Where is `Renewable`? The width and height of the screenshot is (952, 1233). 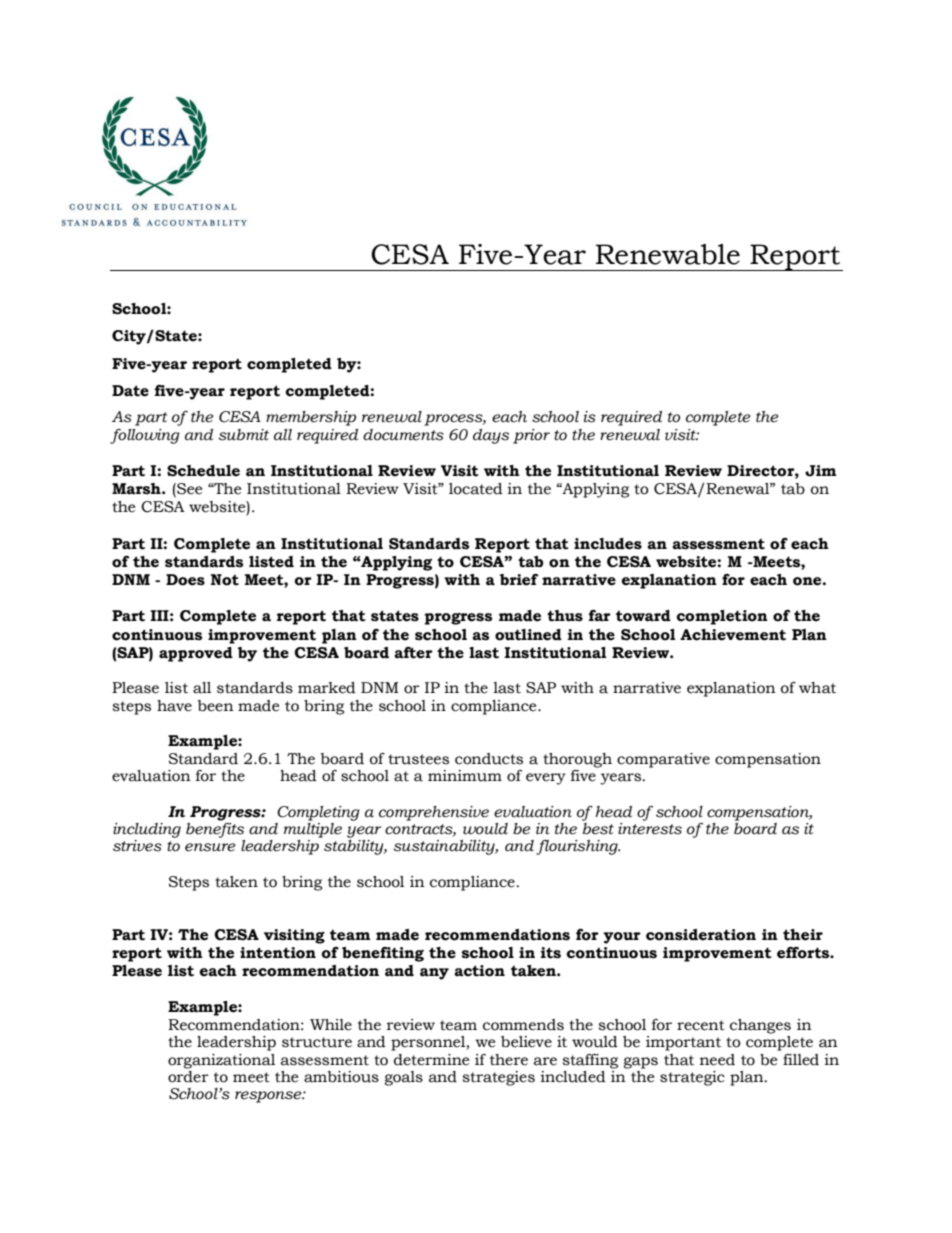
Renewable is located at coordinates (668, 254).
